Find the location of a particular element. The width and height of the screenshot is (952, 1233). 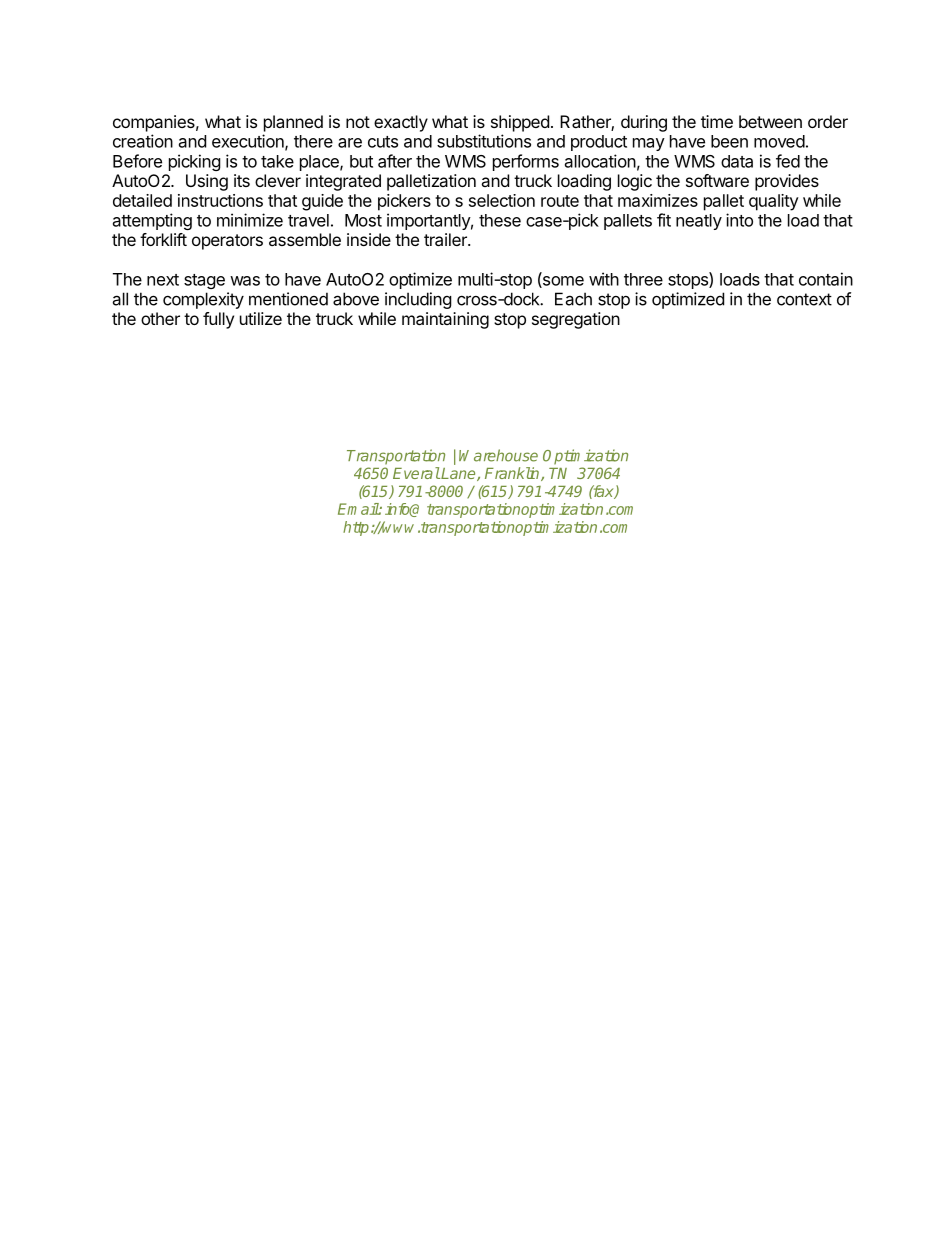

including is located at coordinates (418, 300).
